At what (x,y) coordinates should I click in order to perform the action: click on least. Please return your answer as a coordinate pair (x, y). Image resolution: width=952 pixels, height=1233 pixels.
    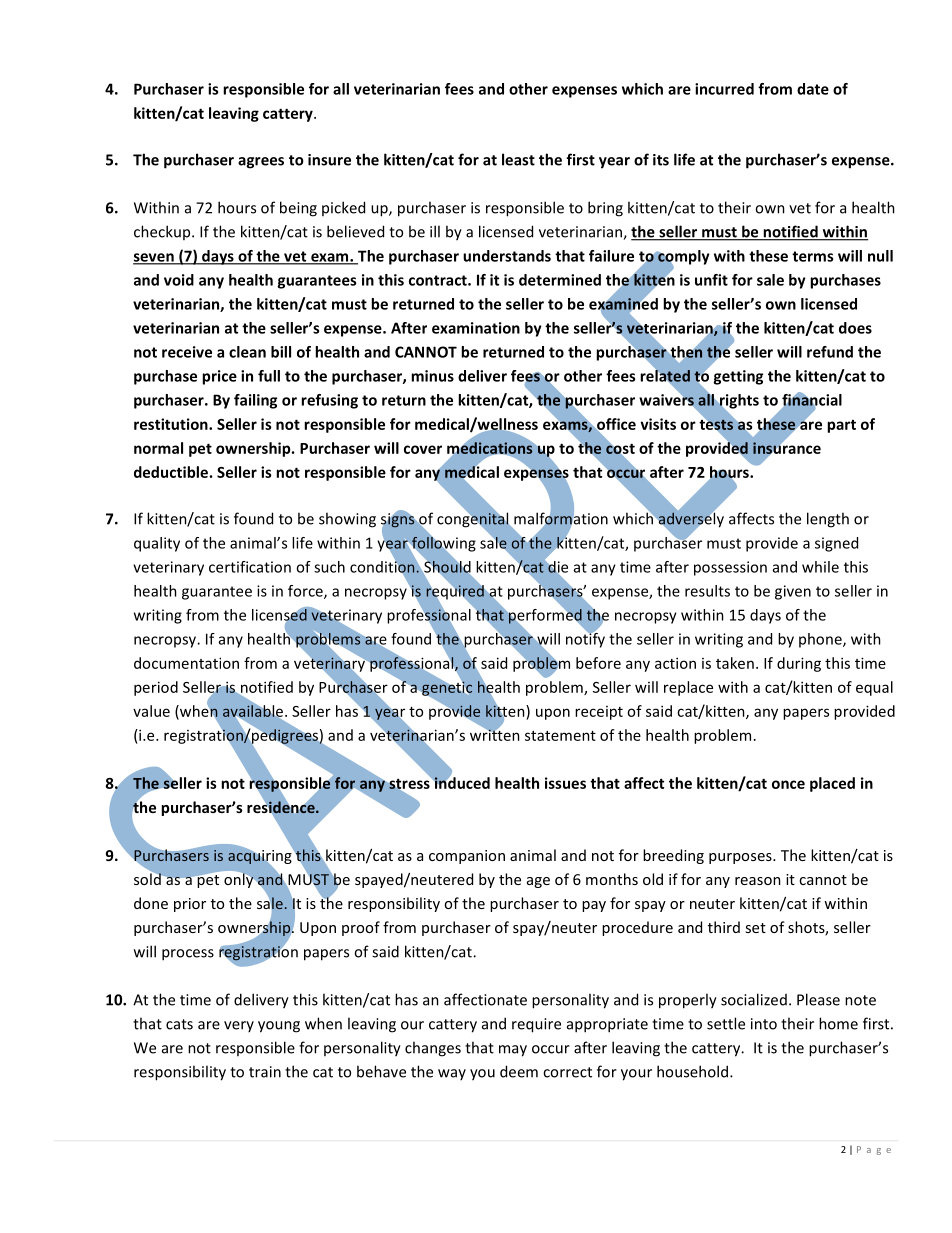
    Looking at the image, I should click on (518, 159).
